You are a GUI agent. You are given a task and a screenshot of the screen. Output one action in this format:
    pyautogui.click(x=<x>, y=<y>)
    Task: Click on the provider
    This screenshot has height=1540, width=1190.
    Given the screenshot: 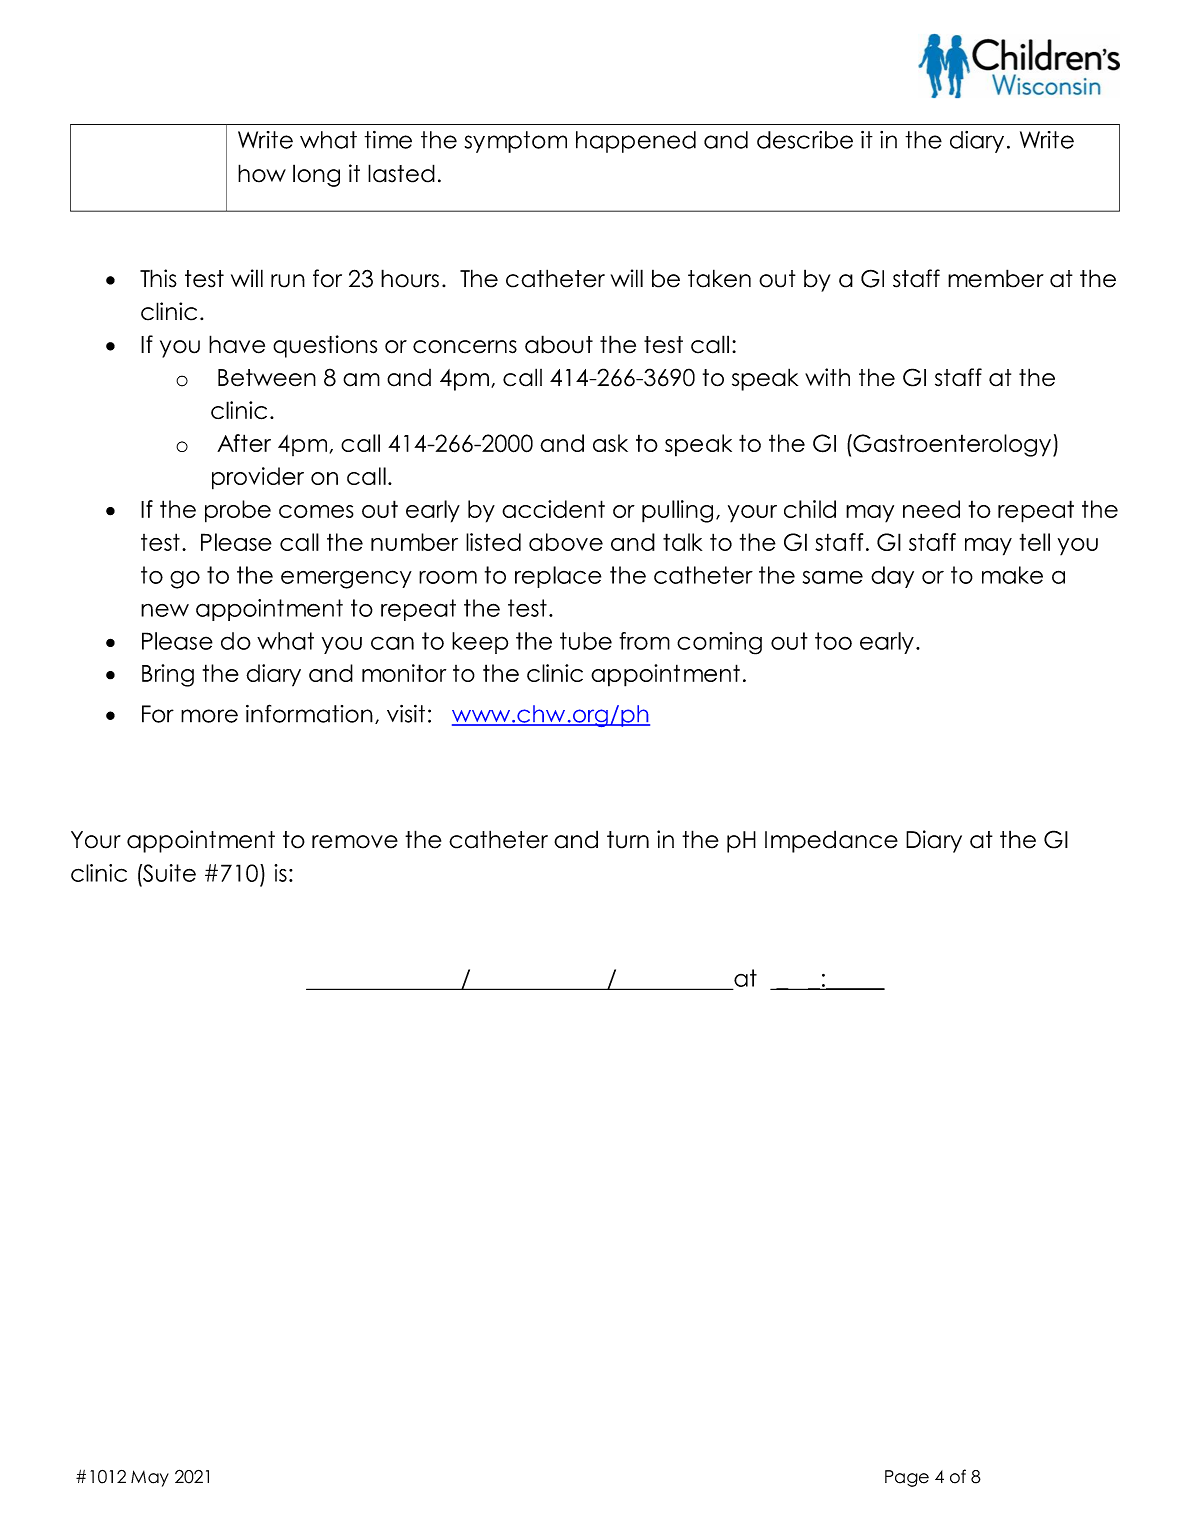 What is the action you would take?
    pyautogui.click(x=258, y=478)
